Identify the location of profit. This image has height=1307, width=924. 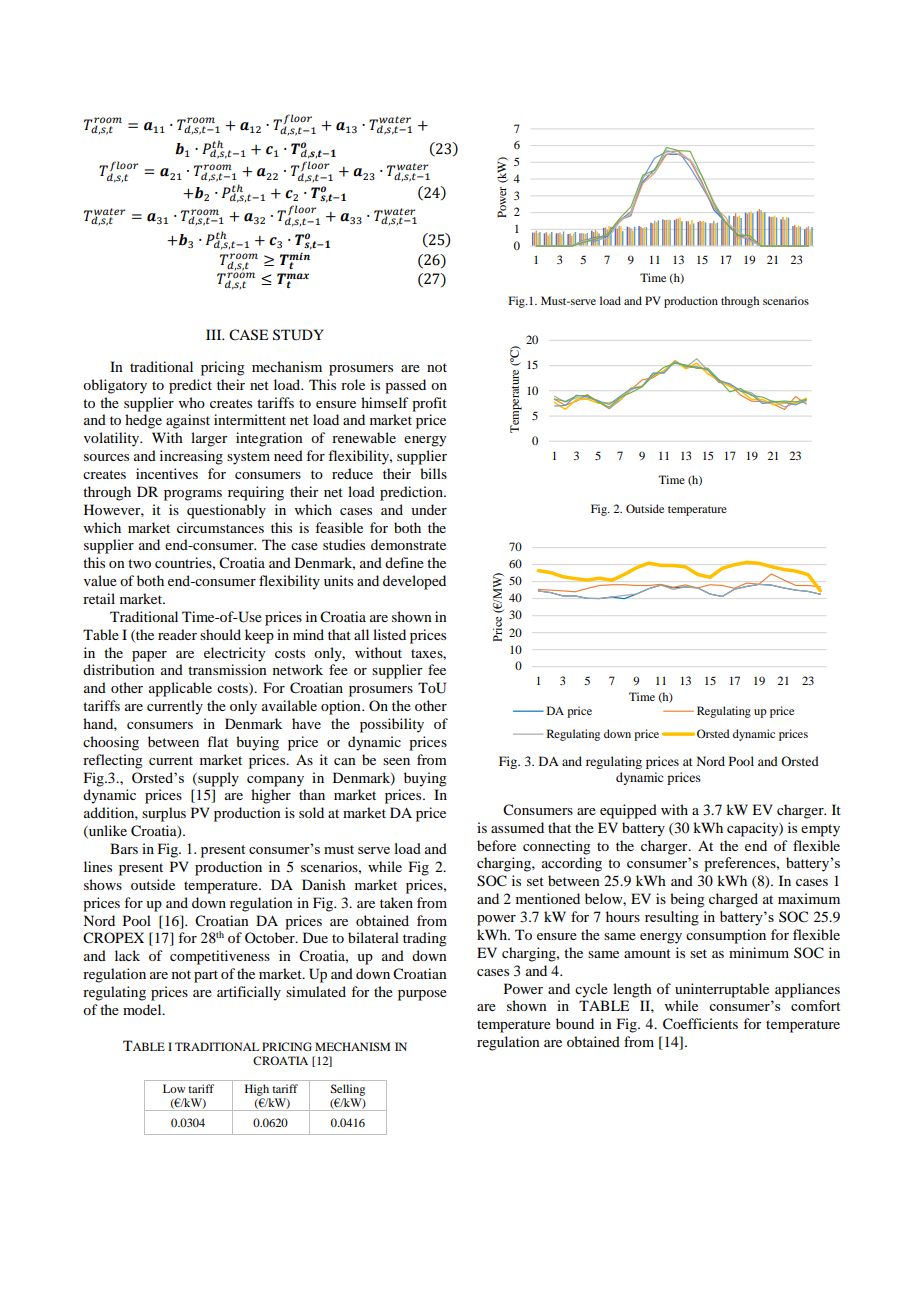
(429, 404).
